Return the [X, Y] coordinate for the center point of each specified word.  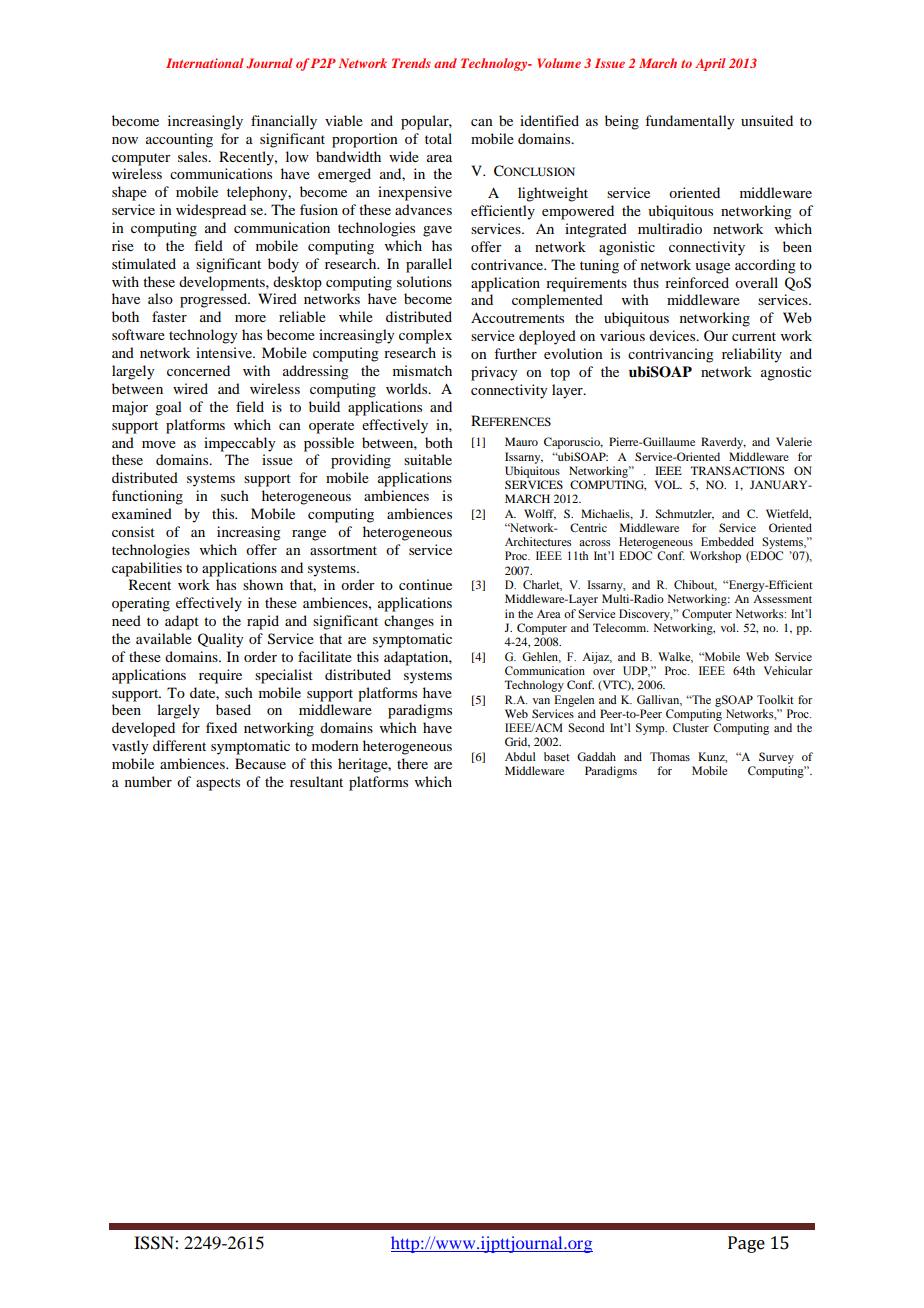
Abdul [520, 756]
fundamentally [689, 122]
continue [425, 584]
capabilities [147, 569]
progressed [214, 300]
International [205, 63]
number [148, 781]
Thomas [670, 756]
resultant [316, 781]
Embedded [727, 541]
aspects [218, 784]
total [438, 138]
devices [673, 335]
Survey [776, 758]
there [412, 763]
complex [425, 336]
